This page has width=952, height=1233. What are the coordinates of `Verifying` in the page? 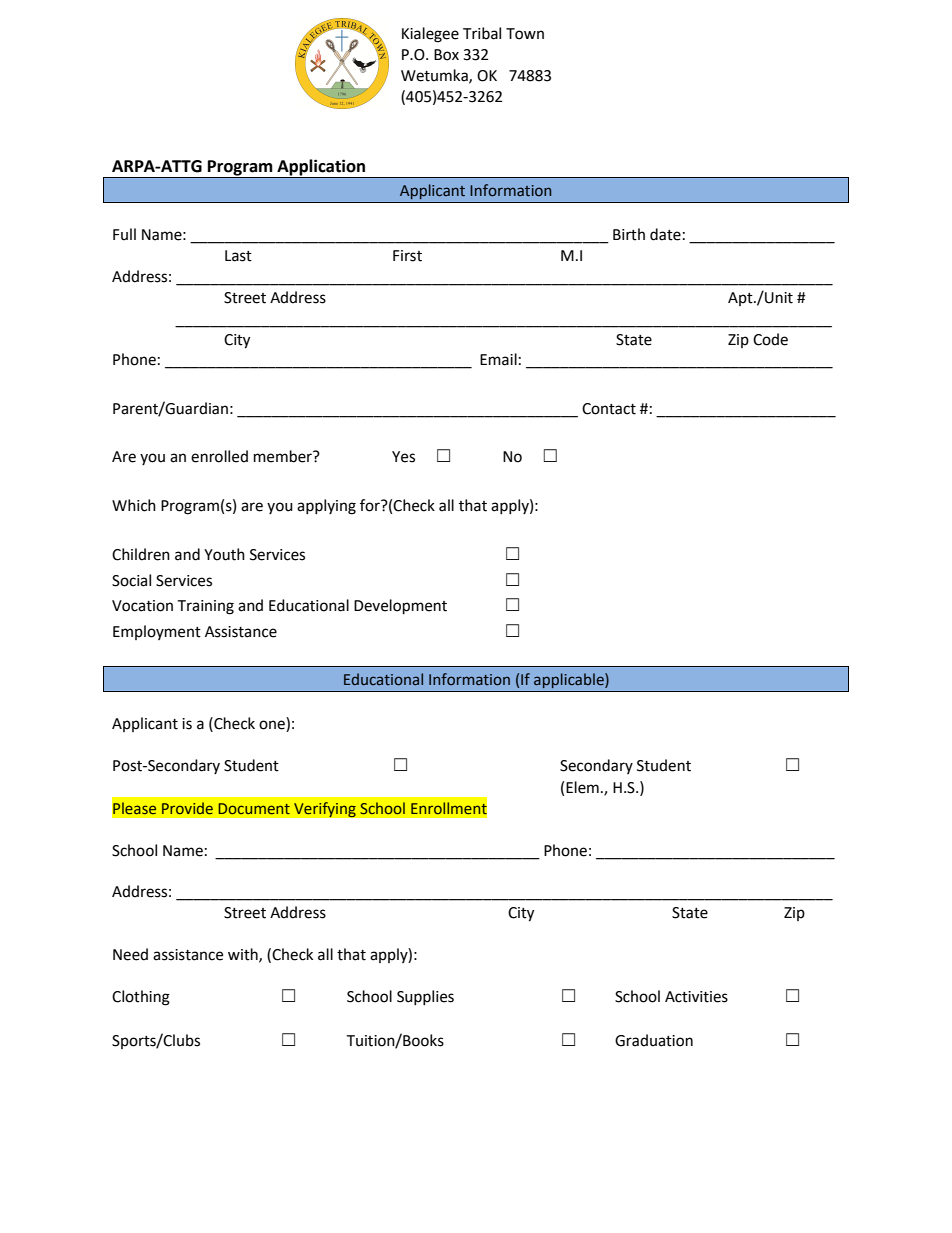 It's located at (325, 810).
